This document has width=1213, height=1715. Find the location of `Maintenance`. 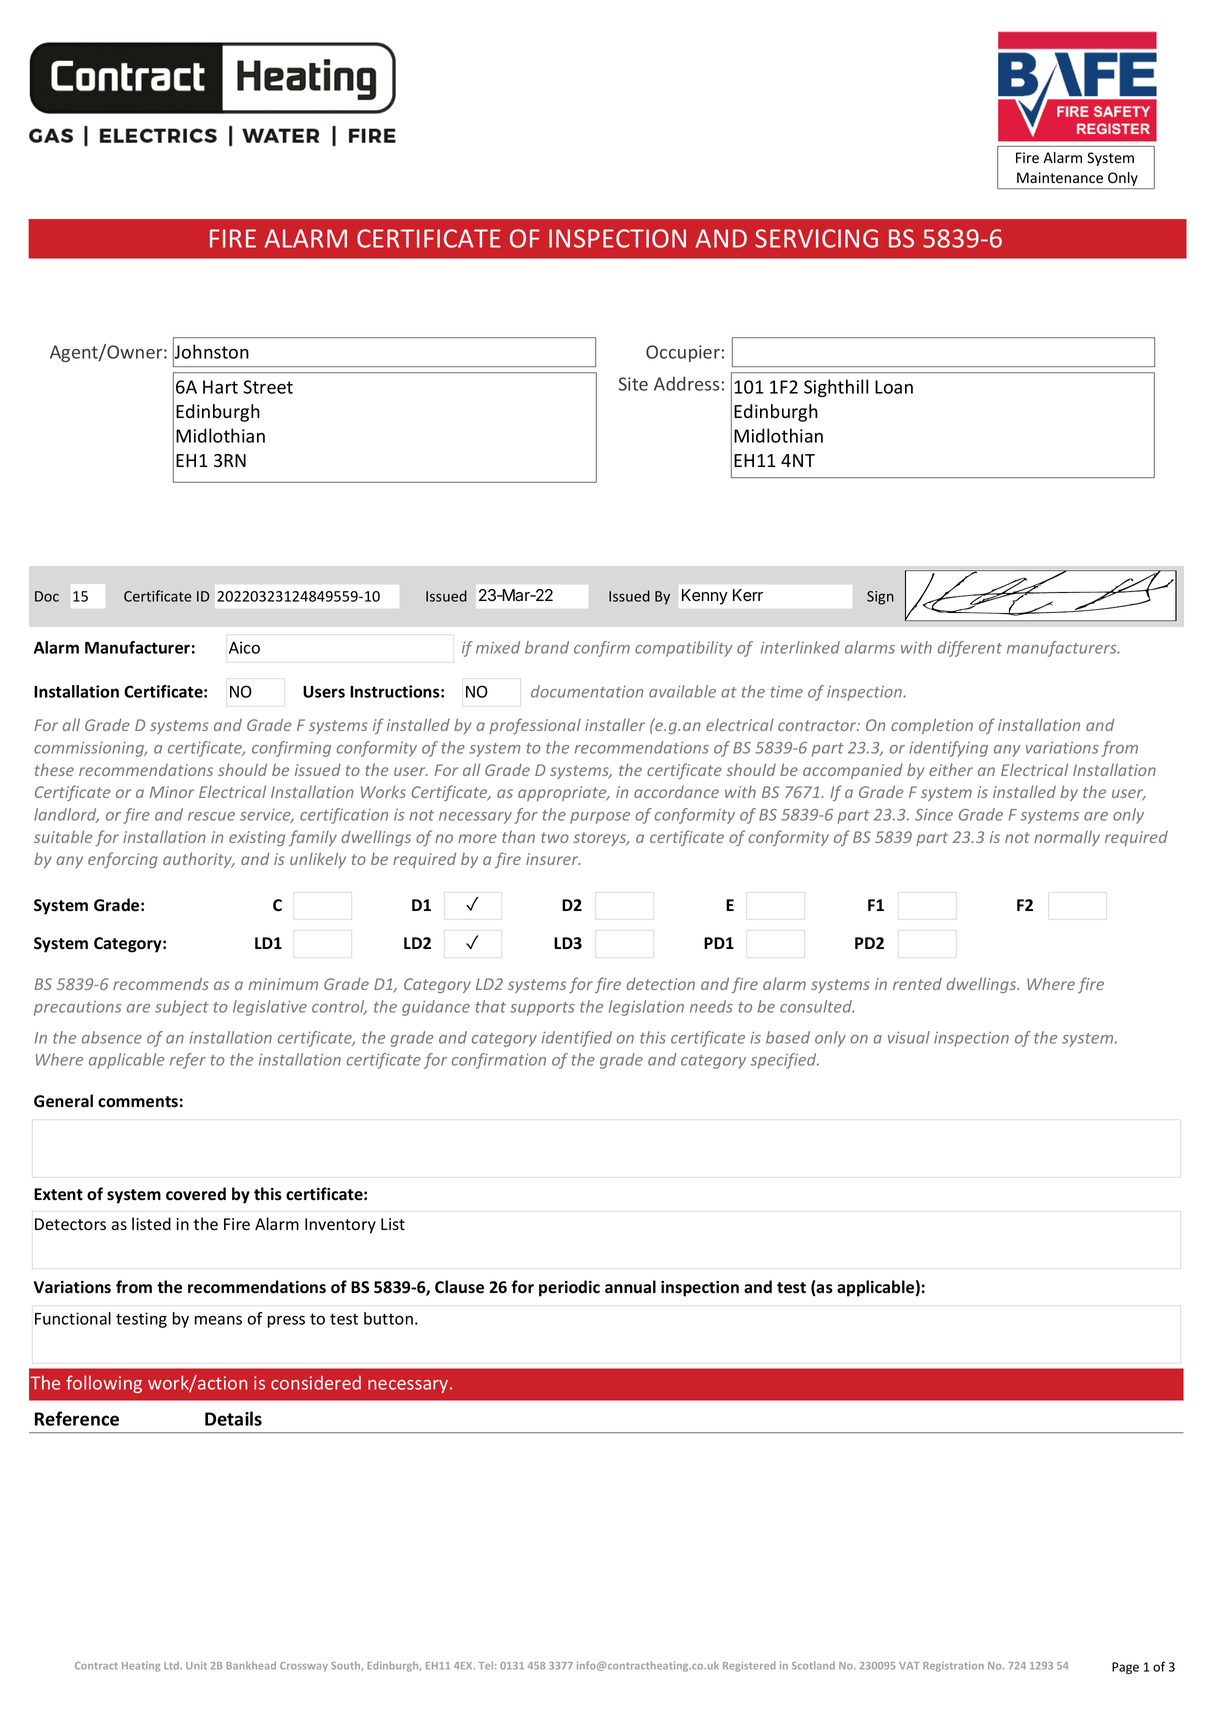

Maintenance is located at coordinates (1060, 178).
